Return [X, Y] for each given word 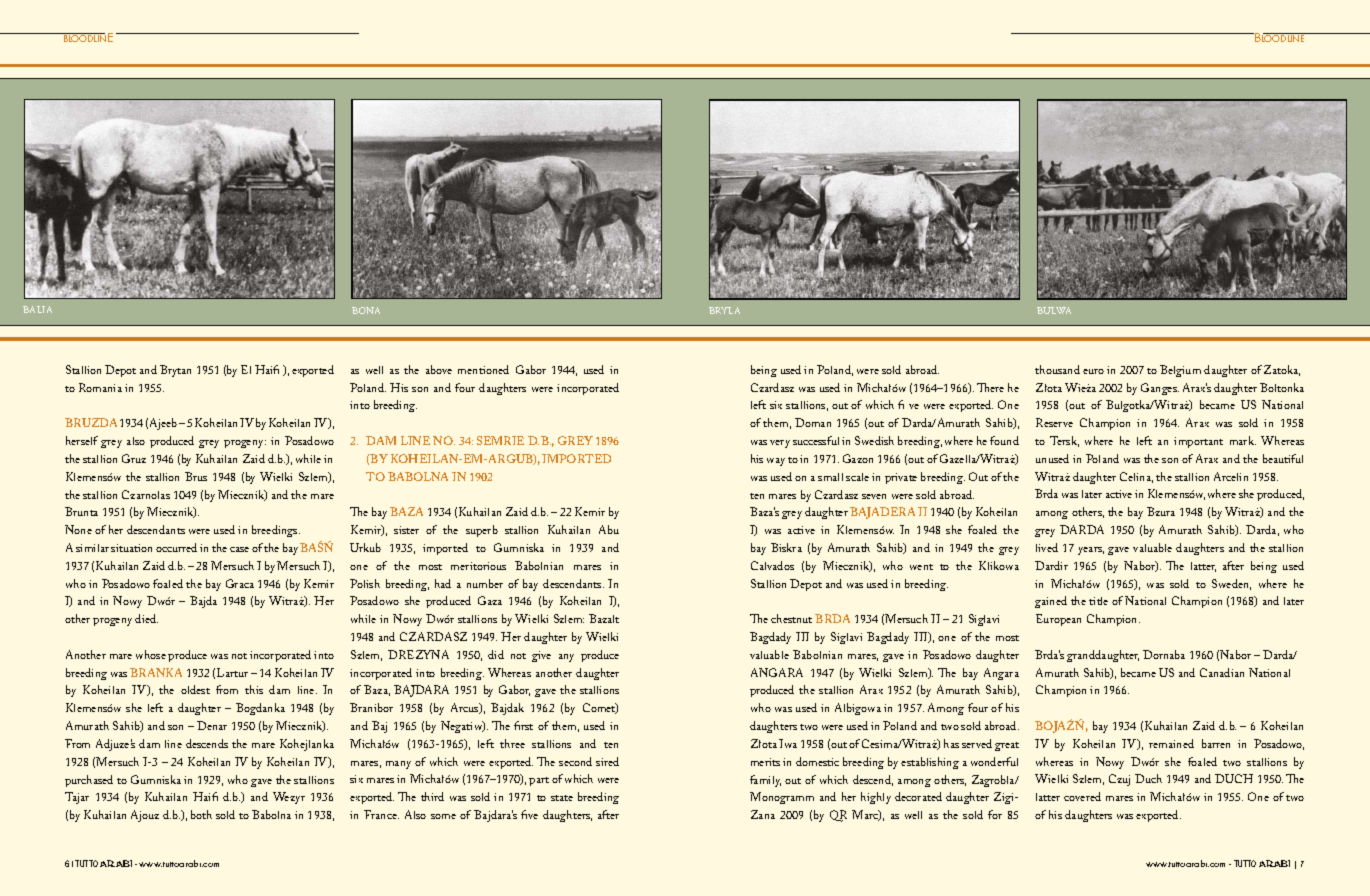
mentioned [483, 369]
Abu [609, 529]
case [239, 549]
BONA [366, 310]
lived [1047, 547]
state [562, 798]
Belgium [1180, 371]
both [201, 814]
